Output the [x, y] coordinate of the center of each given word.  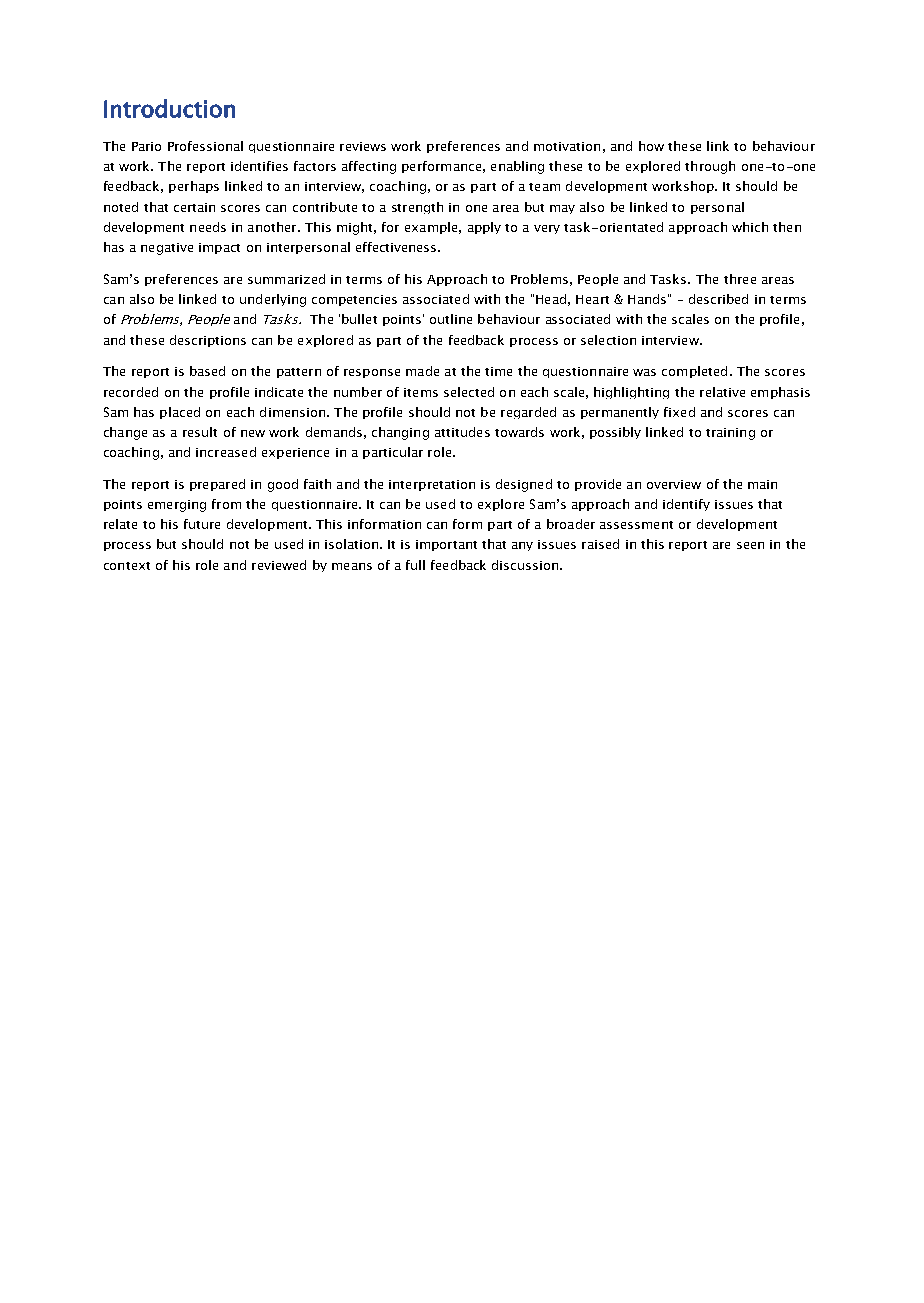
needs [208, 227]
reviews [363, 146]
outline [451, 319]
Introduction [169, 108]
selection [608, 340]
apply [484, 228]
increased [226, 452]
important [446, 545]
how [651, 146]
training [730, 434]
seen [750, 545]
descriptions [208, 341]
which [750, 227]
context [127, 566]
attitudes [462, 432]
